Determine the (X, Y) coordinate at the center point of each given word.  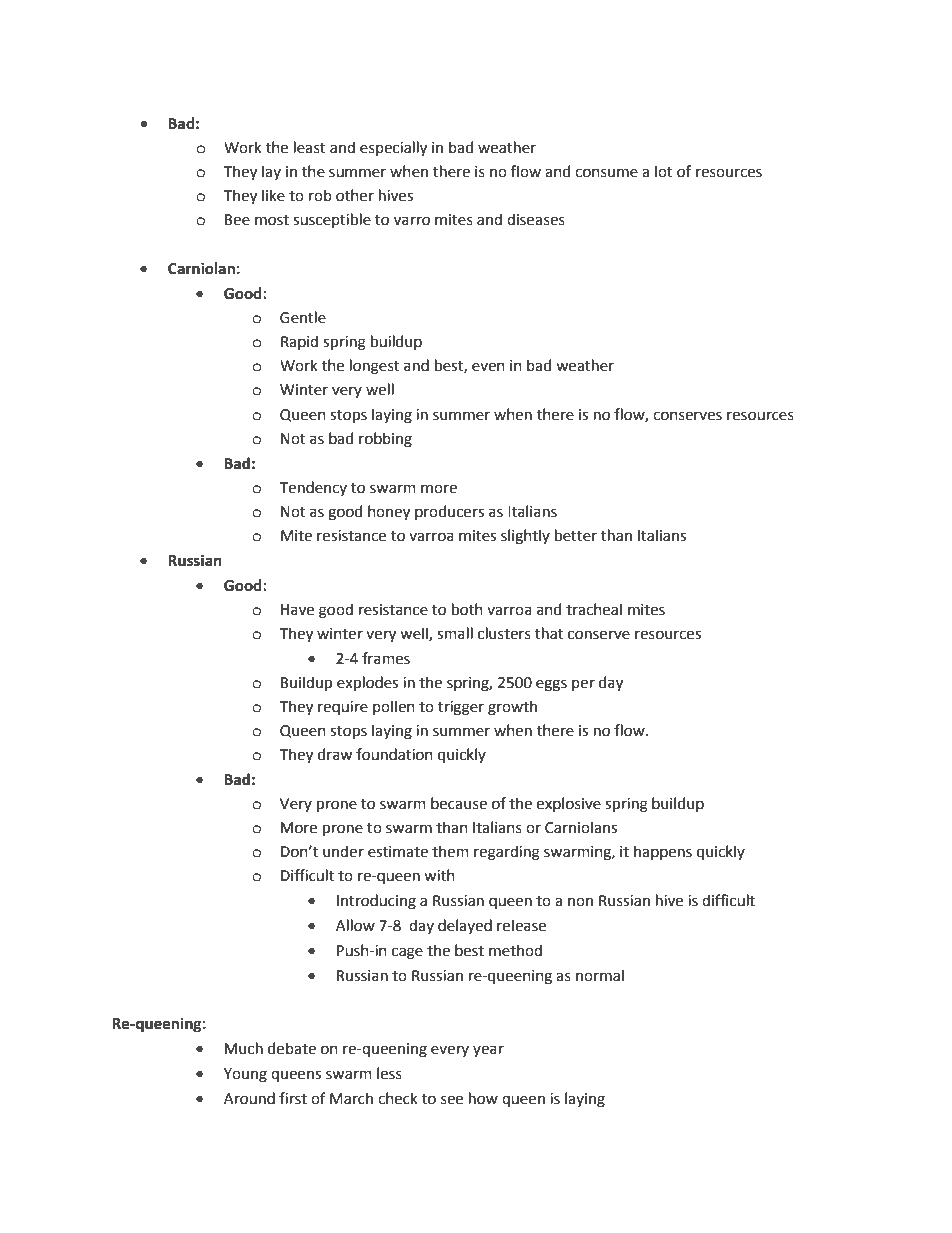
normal (600, 975)
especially (393, 148)
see (452, 1100)
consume (606, 173)
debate (292, 1048)
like (273, 195)
